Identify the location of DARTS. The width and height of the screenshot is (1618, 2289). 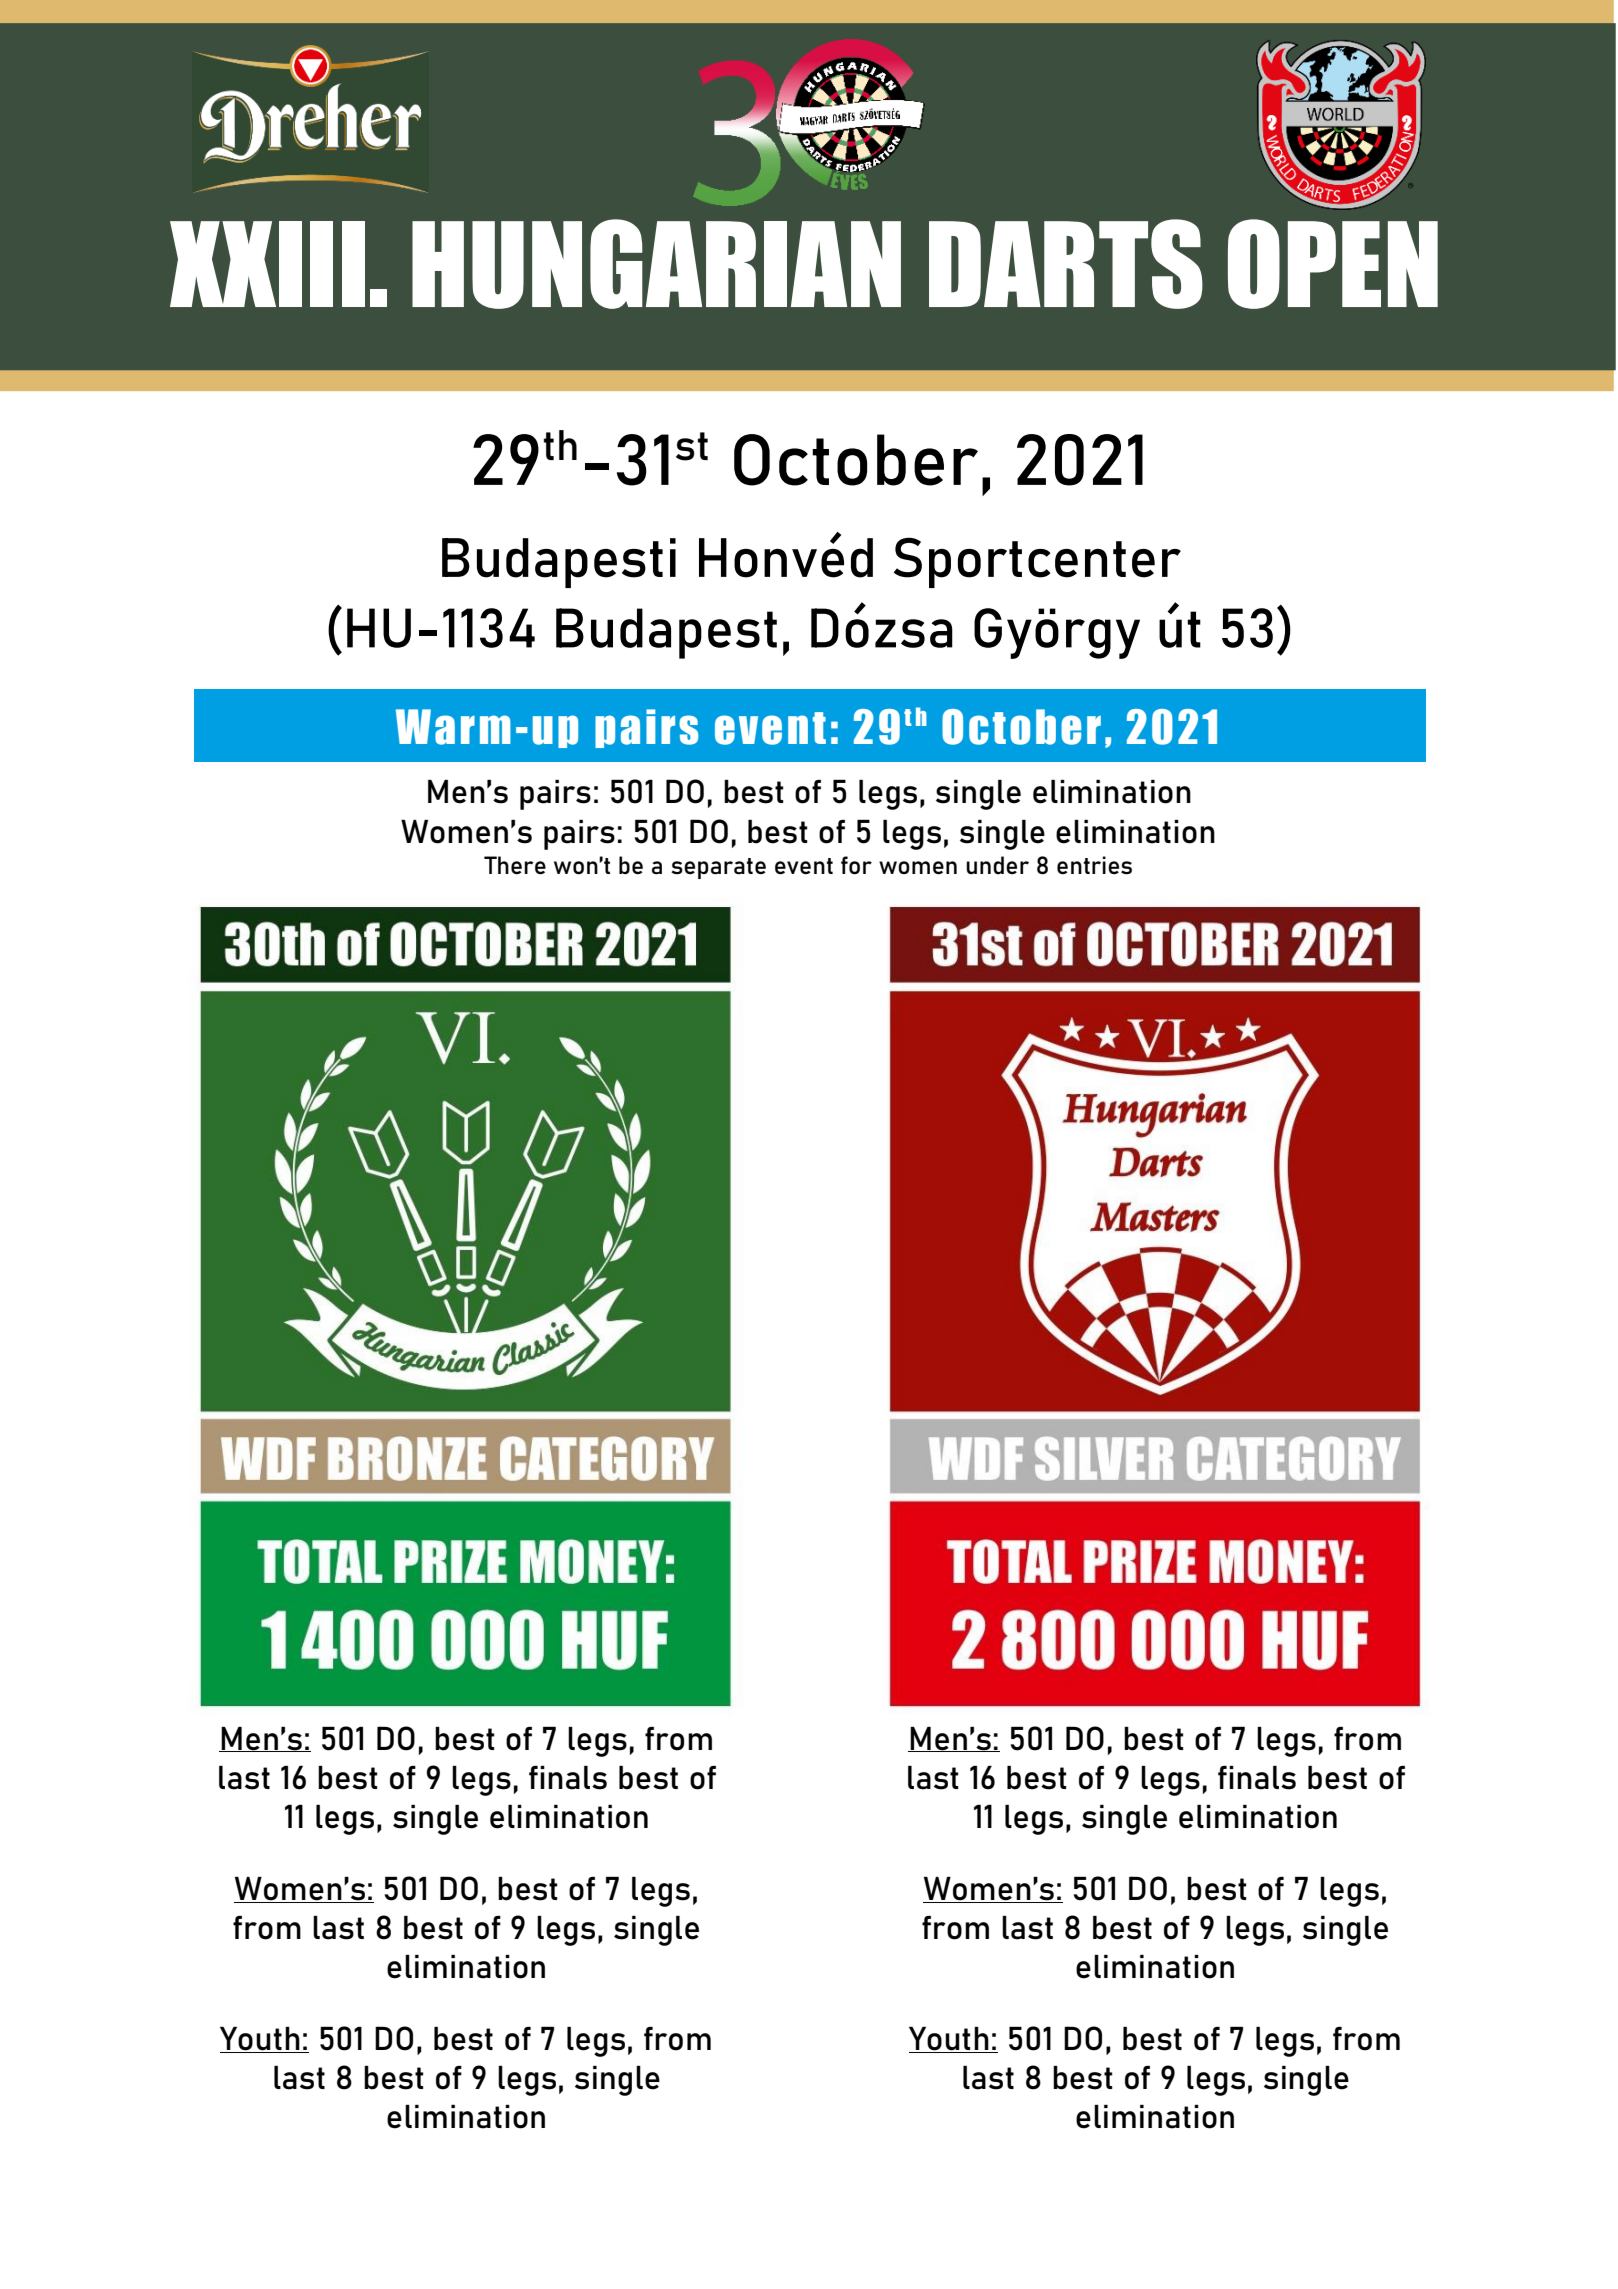
(1066, 264).
